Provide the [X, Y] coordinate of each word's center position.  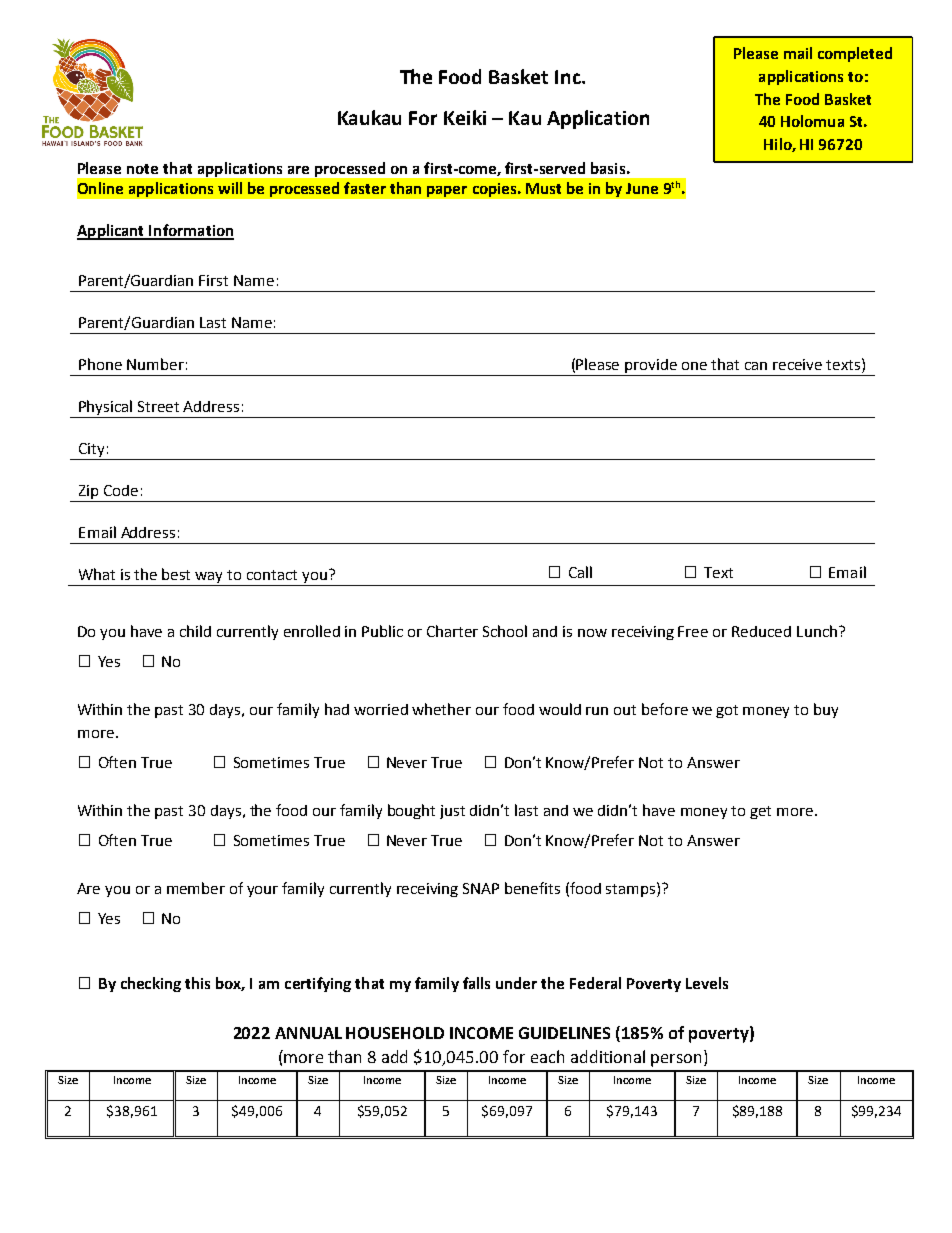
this [197, 983]
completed [855, 54]
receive [797, 364]
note [142, 169]
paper [447, 191]
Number [155, 364]
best [176, 574]
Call [580, 572]
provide [652, 367]
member [196, 888]
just [452, 812]
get [760, 812]
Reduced [761, 631]
